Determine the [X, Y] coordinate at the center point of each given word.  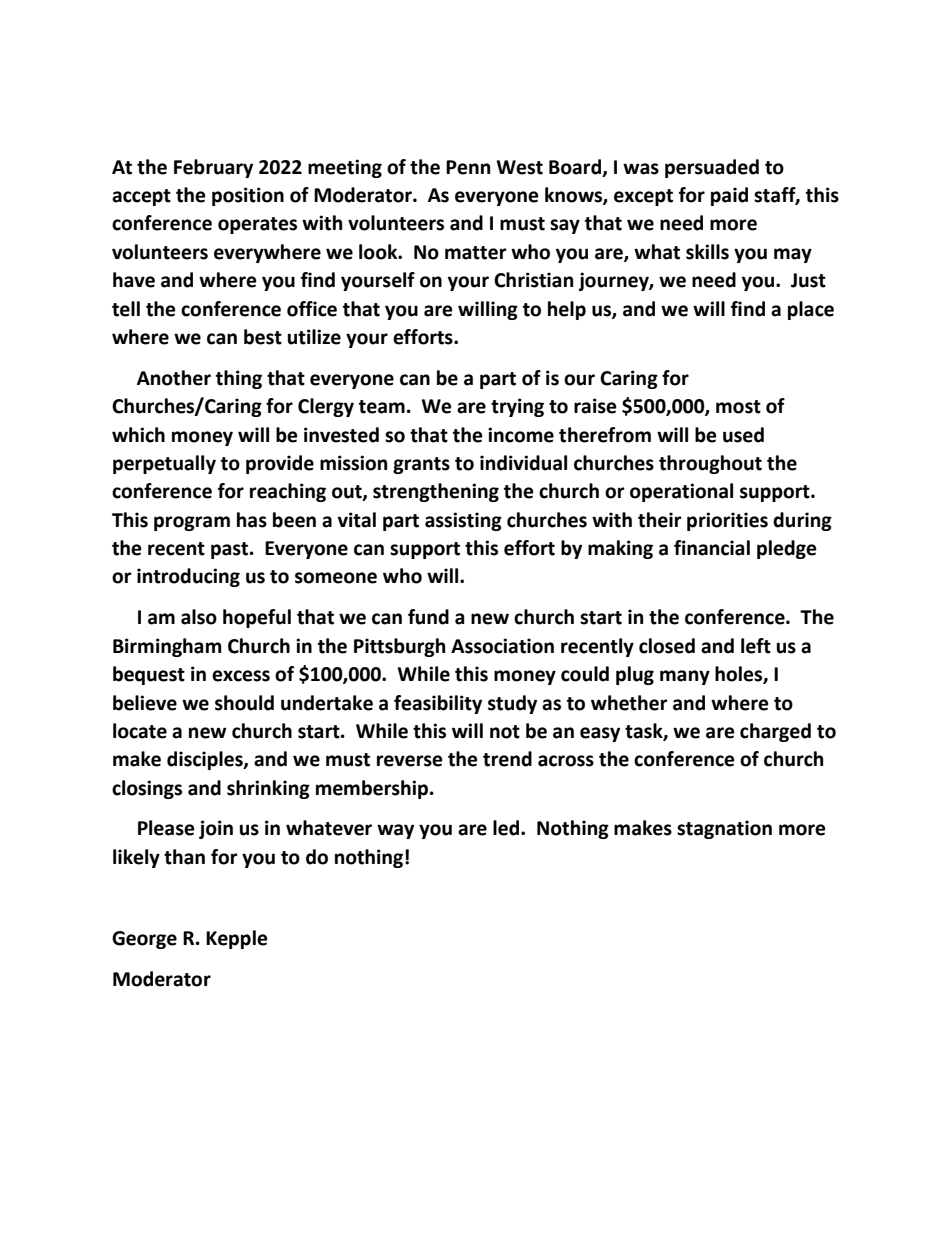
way [395, 831]
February [213, 168]
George [144, 940]
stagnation [724, 829]
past [231, 550]
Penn [468, 167]
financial [712, 548]
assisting [463, 521]
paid [729, 196]
